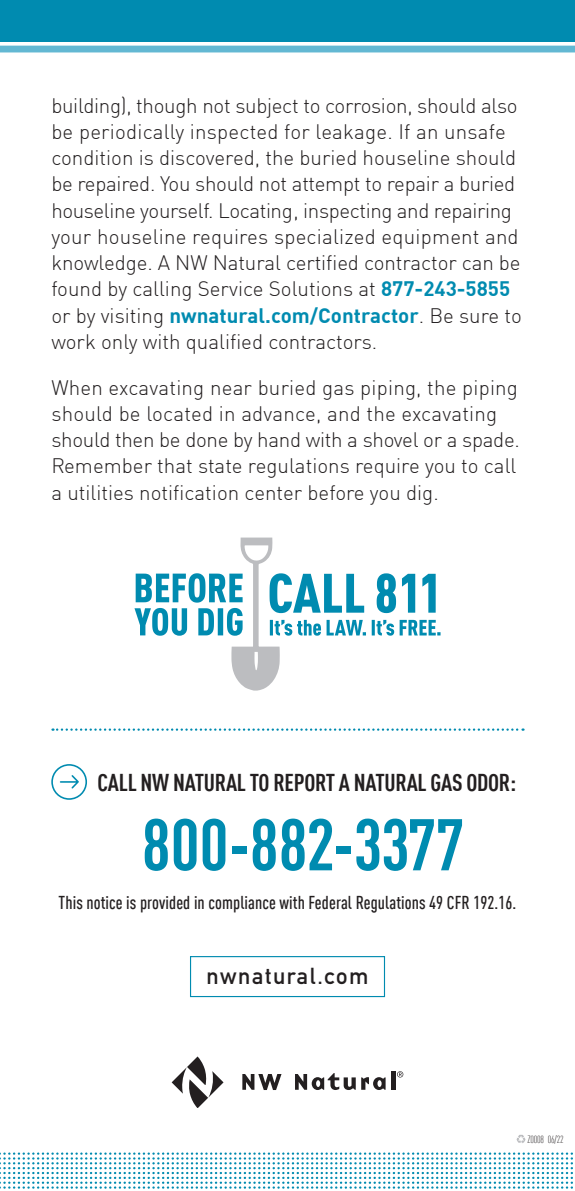 The image size is (575, 1191). Describe the element at coordinates (99, 265) in the image. I see `knowledge` at that location.
